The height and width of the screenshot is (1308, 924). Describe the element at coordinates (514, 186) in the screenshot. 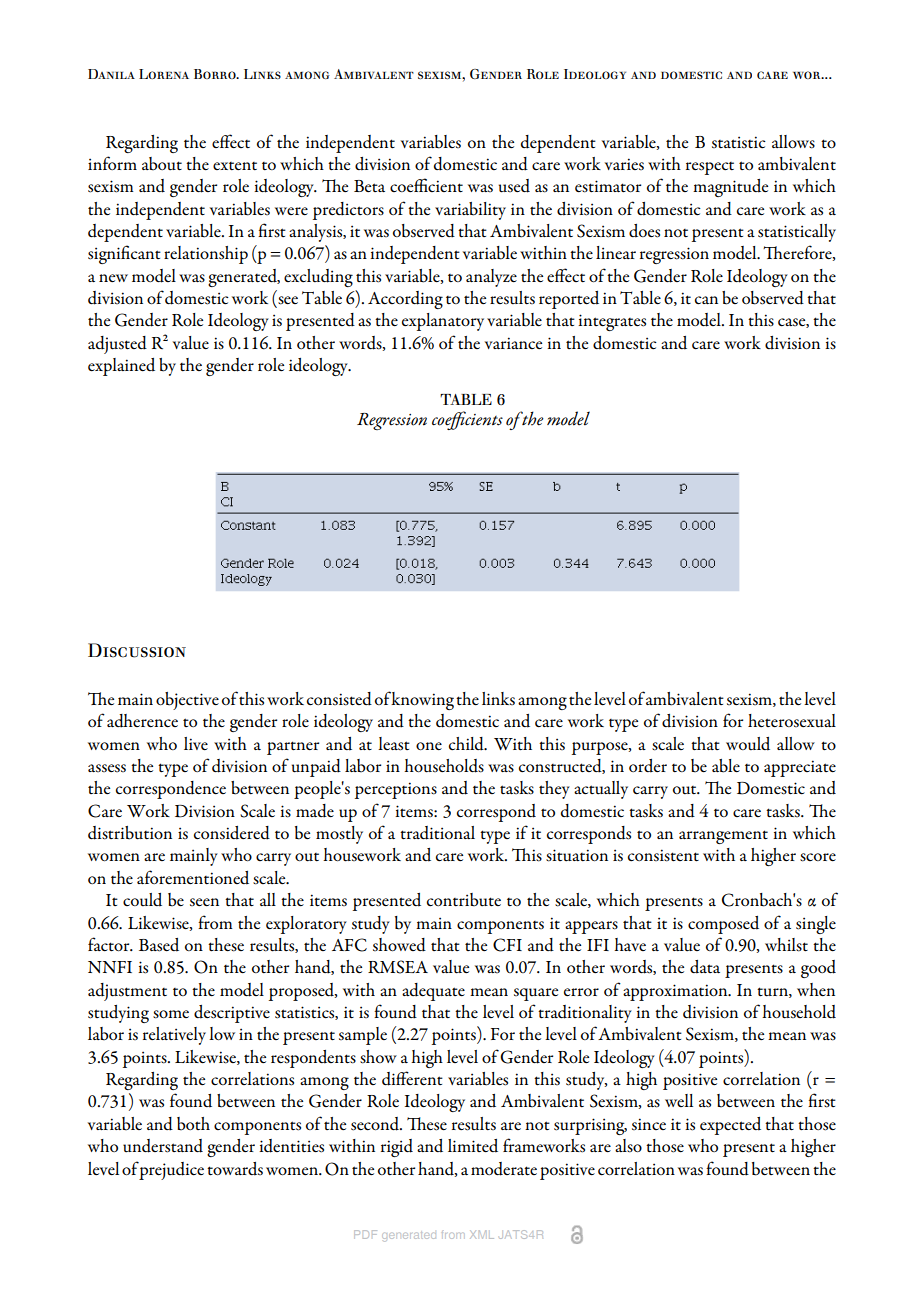

I see `used` at that location.
